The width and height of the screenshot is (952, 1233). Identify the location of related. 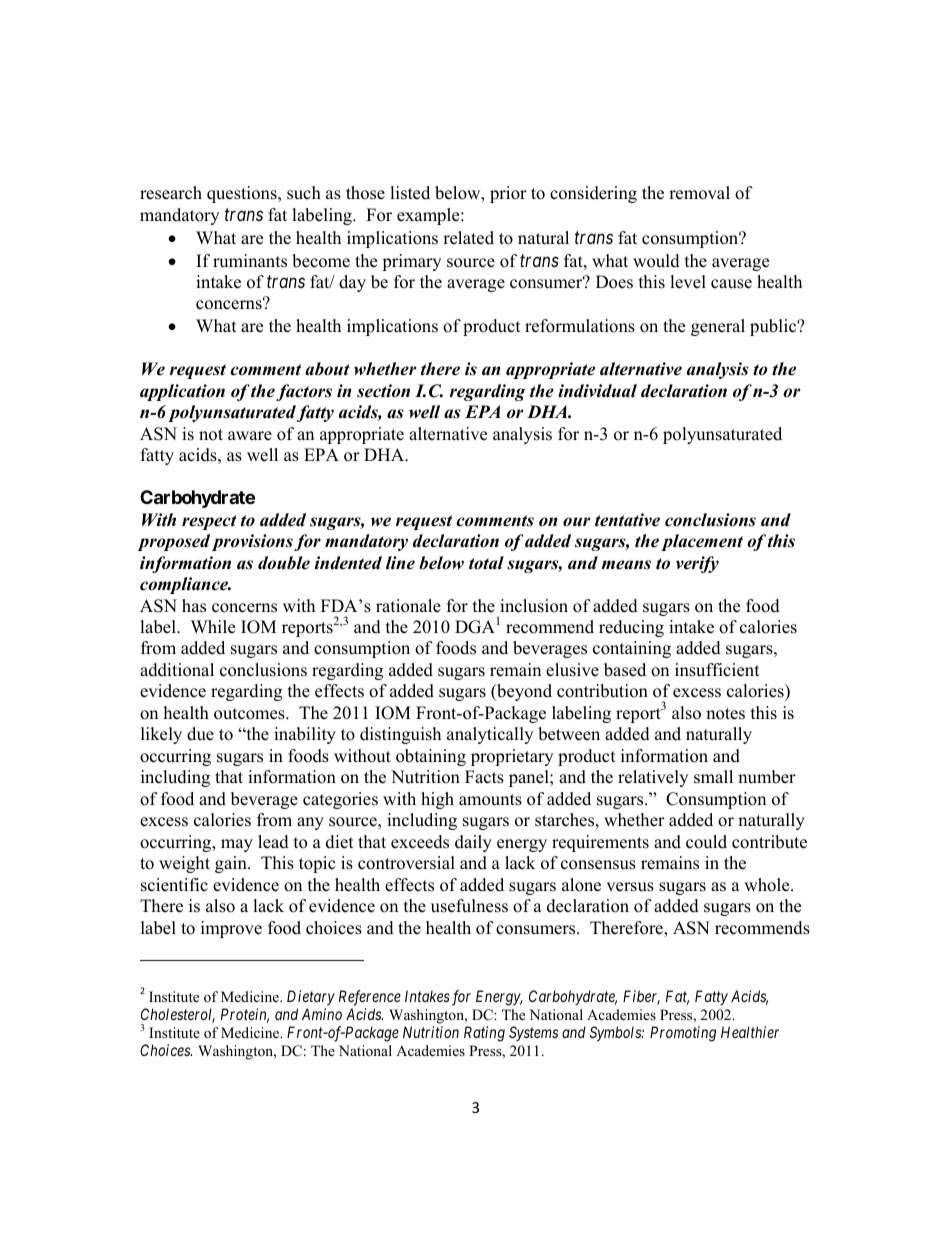
(468, 238).
